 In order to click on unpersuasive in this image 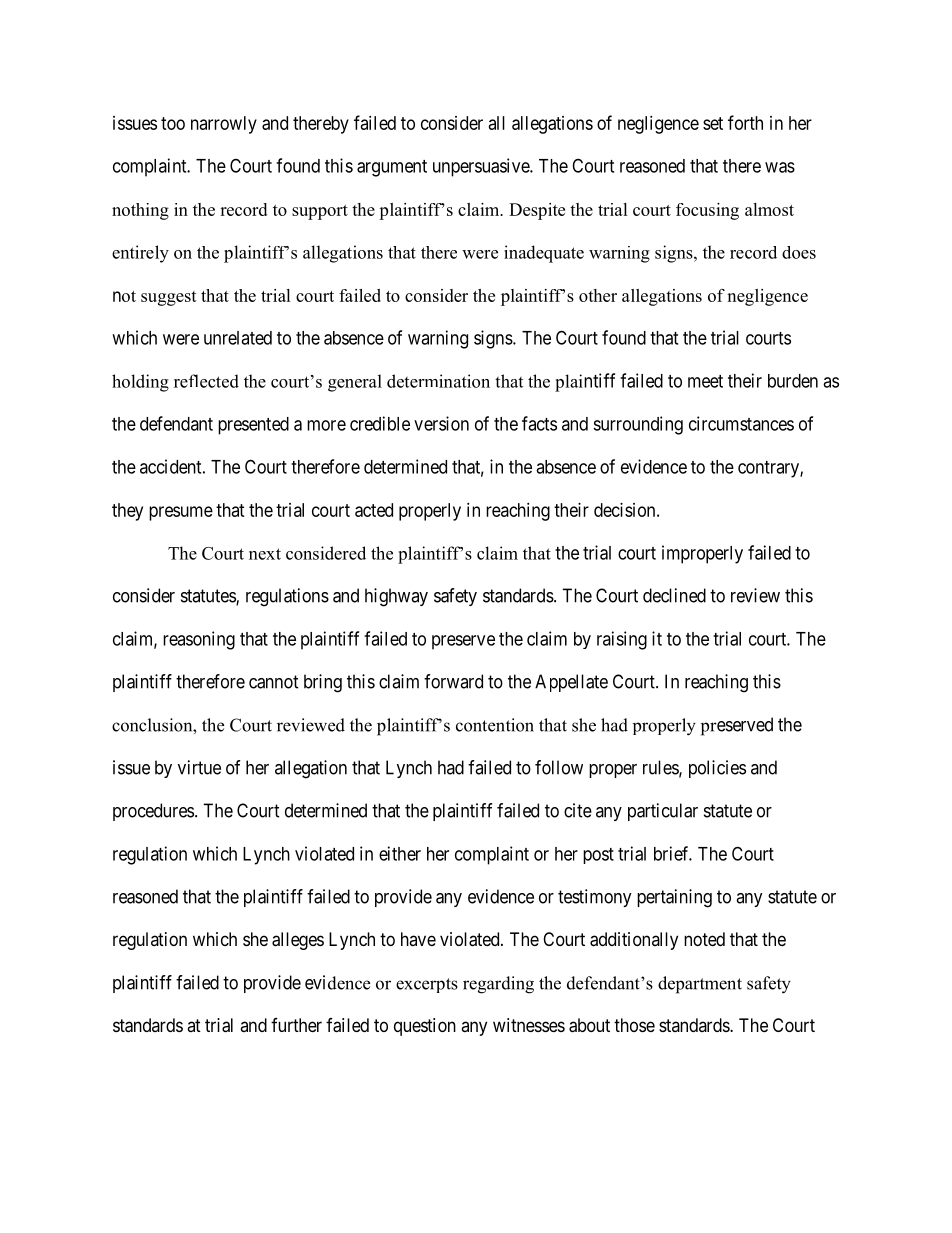, I will do `click(482, 167)`.
